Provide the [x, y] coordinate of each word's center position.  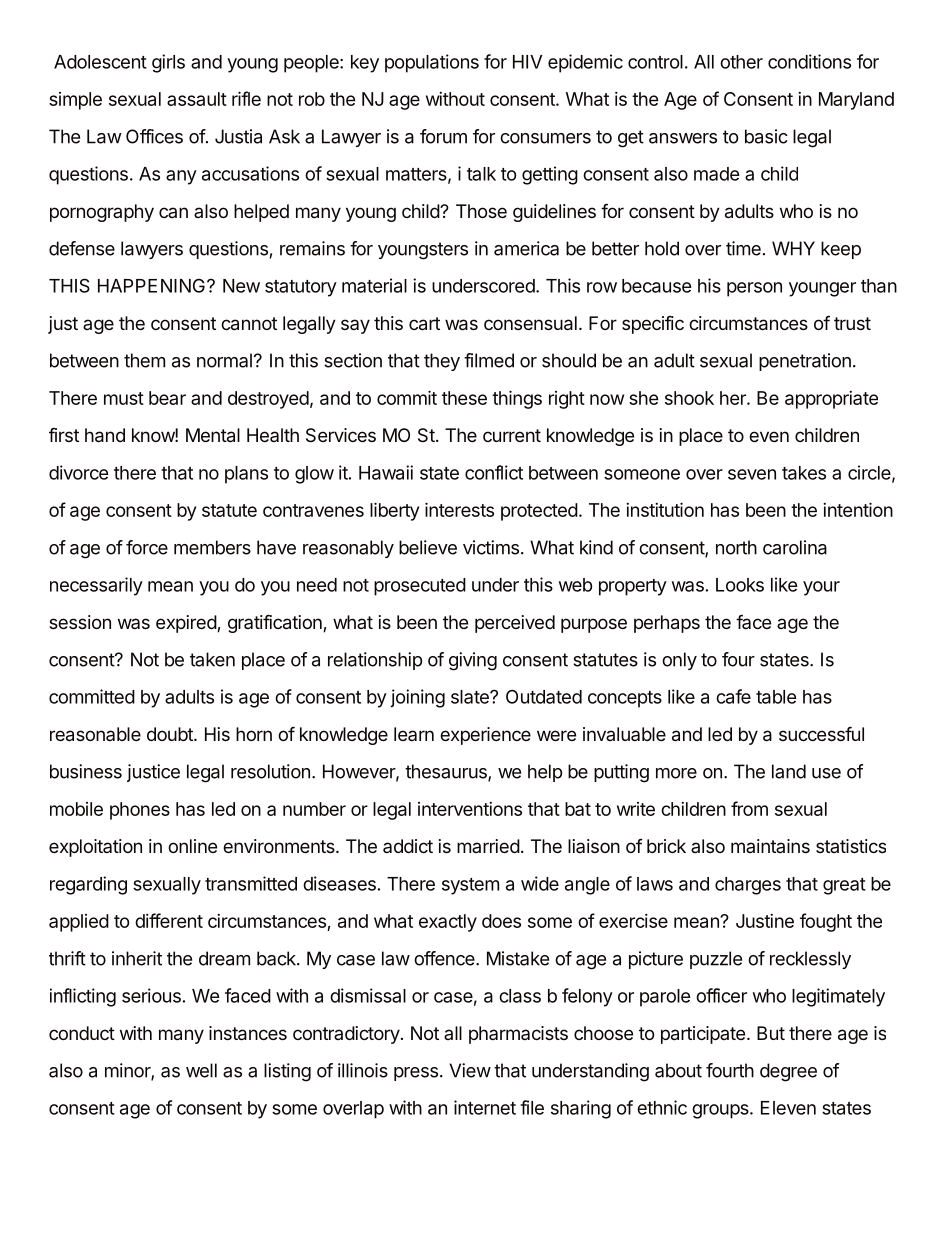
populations [432, 63]
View [470, 1070]
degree [788, 1072]
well [201, 1070]
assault [197, 99]
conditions [809, 61]
